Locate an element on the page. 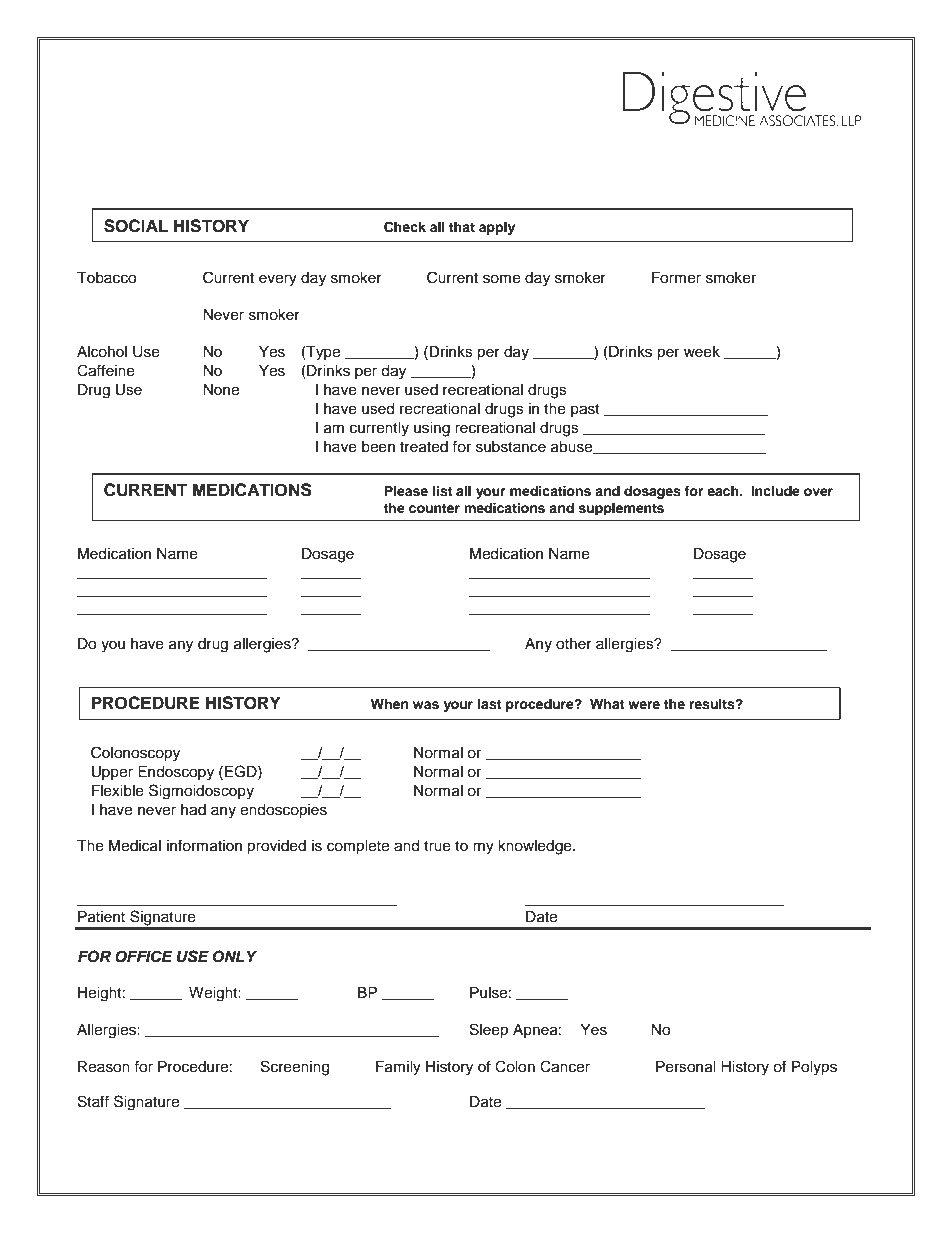  Former is located at coordinates (676, 278).
